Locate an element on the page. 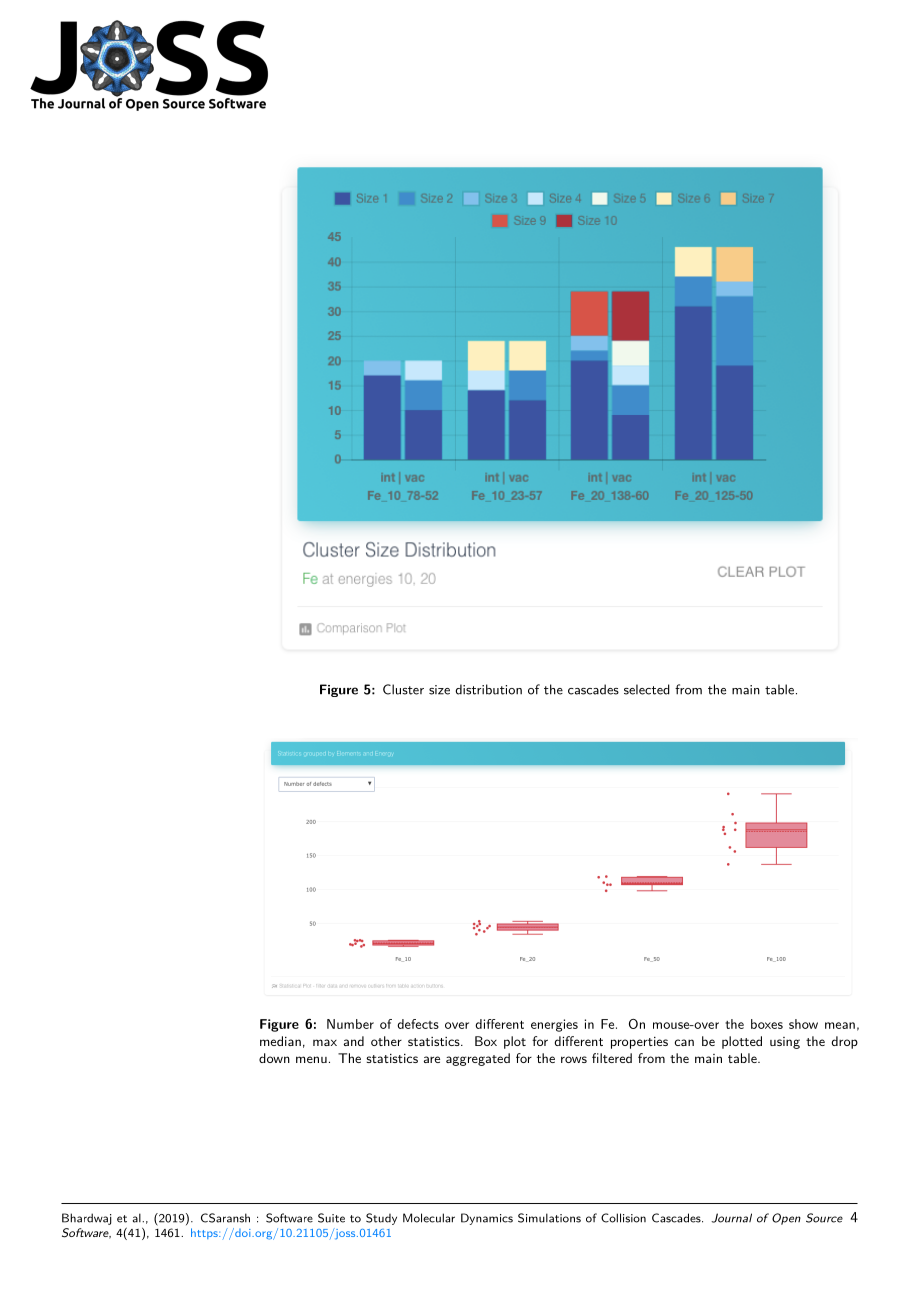 The width and height of the document is (924, 1308). Cluster is located at coordinates (403, 689).
